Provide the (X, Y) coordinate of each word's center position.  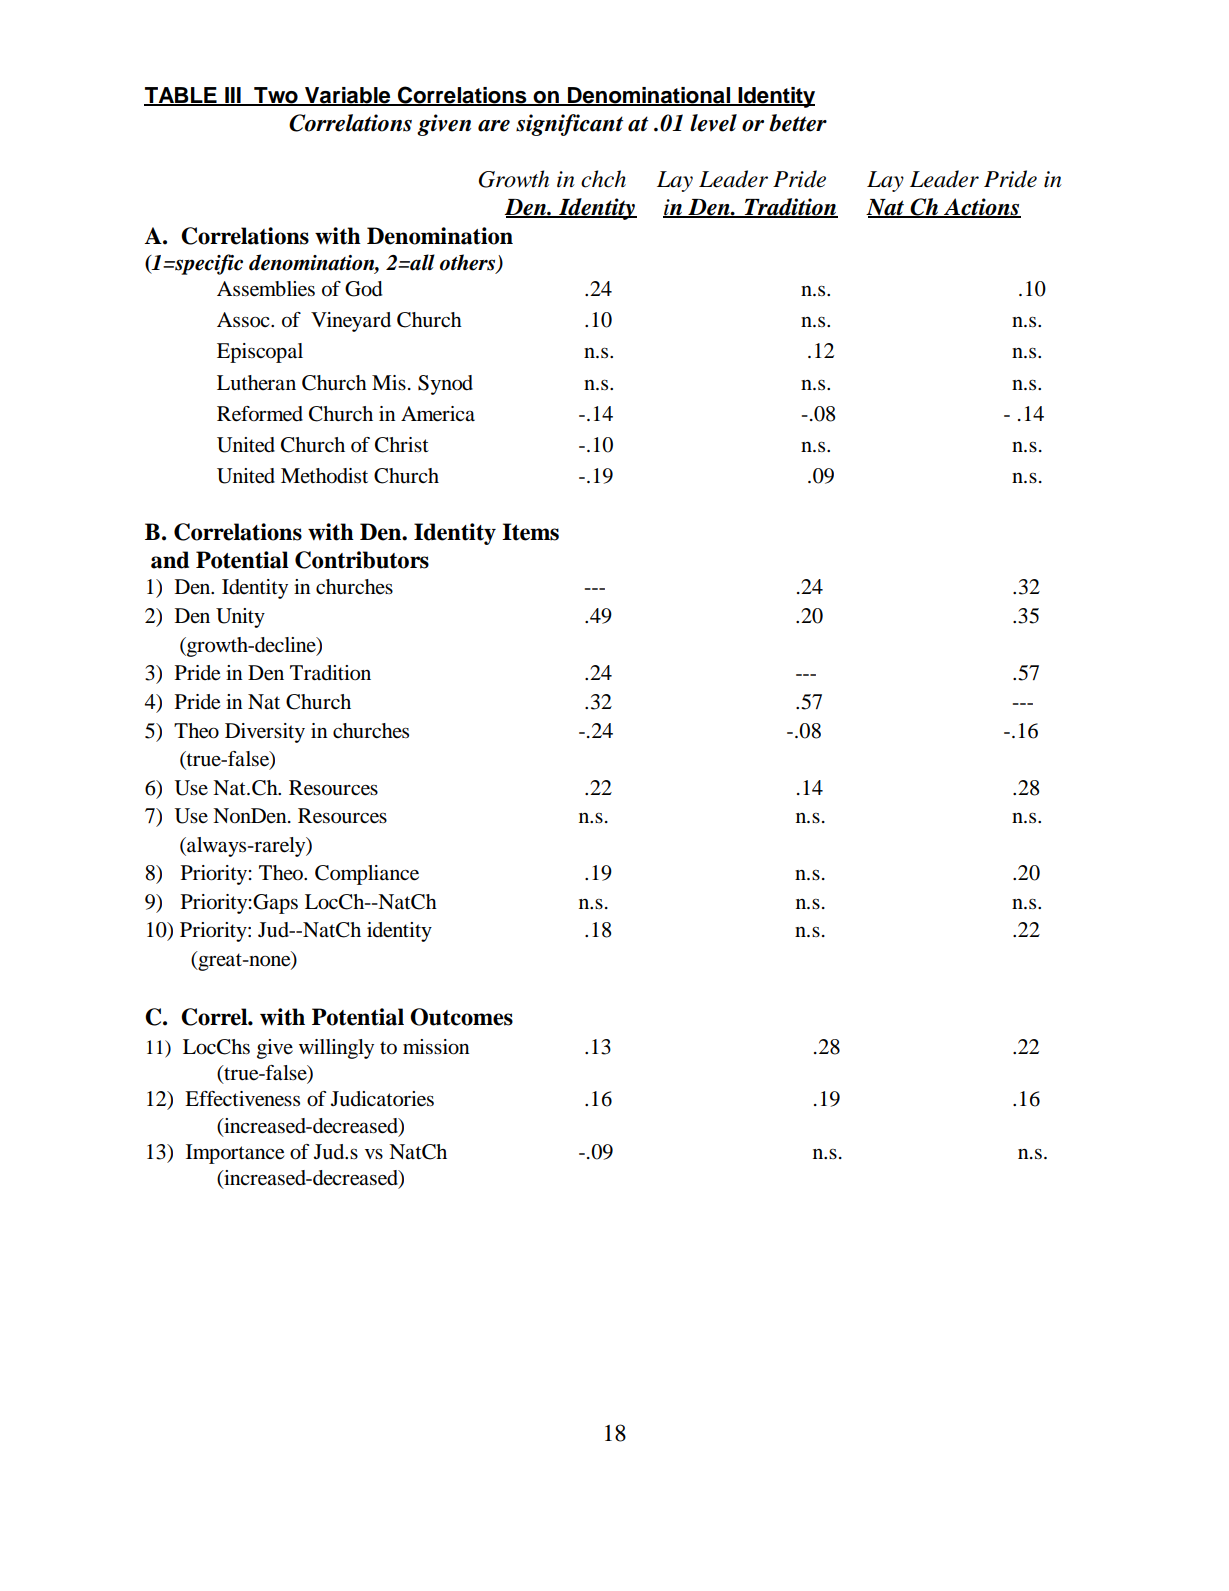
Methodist (324, 476)
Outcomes (461, 1017)
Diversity (265, 733)
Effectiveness (242, 1099)
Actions (981, 208)
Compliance (367, 875)
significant (569, 125)
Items (530, 532)
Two (276, 96)
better (798, 123)
